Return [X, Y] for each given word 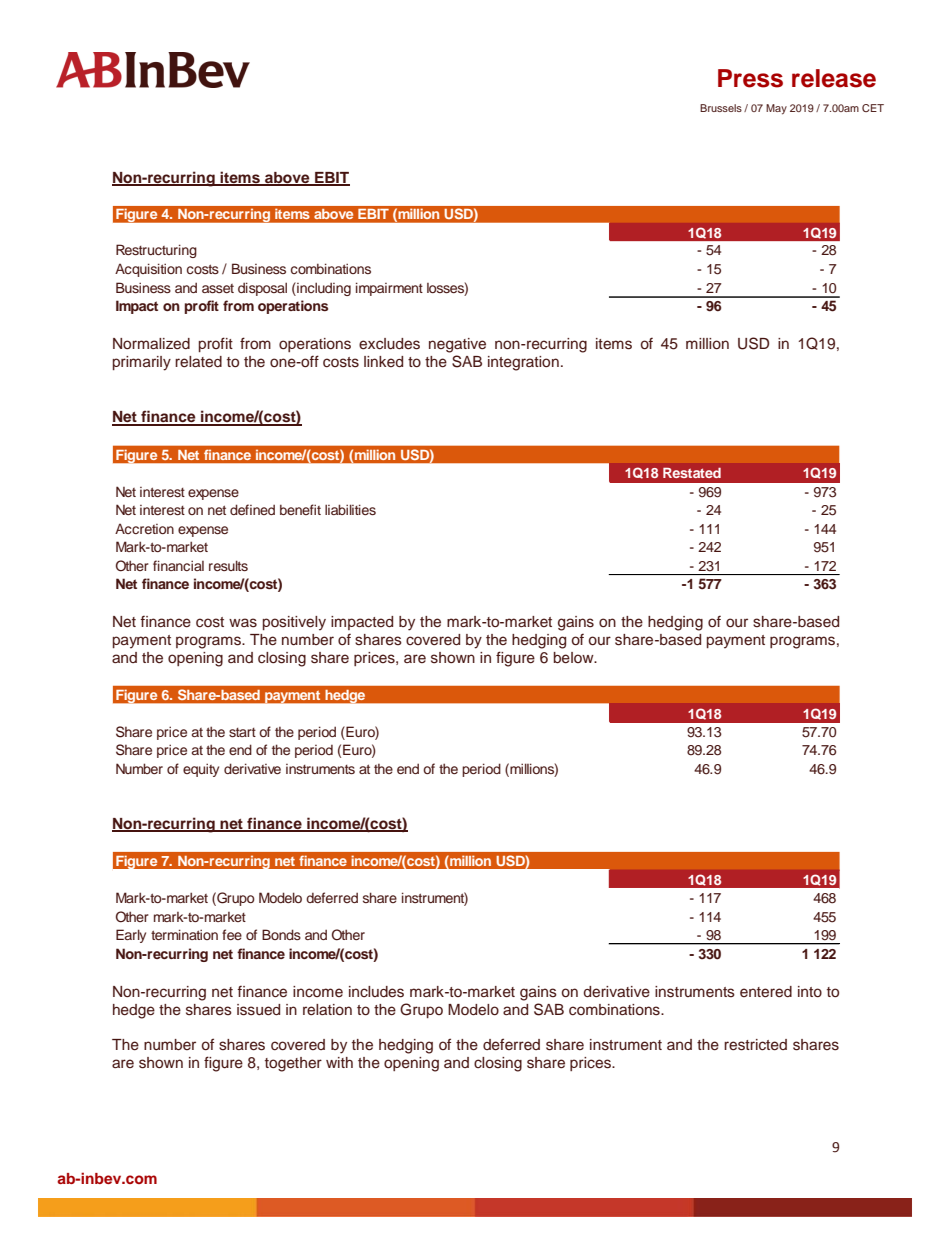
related [198, 361]
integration [523, 363]
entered [766, 991]
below [575, 658]
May [776, 109]
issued [258, 1010]
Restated [692, 472]
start [242, 732]
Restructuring [156, 251]
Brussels [721, 108]
